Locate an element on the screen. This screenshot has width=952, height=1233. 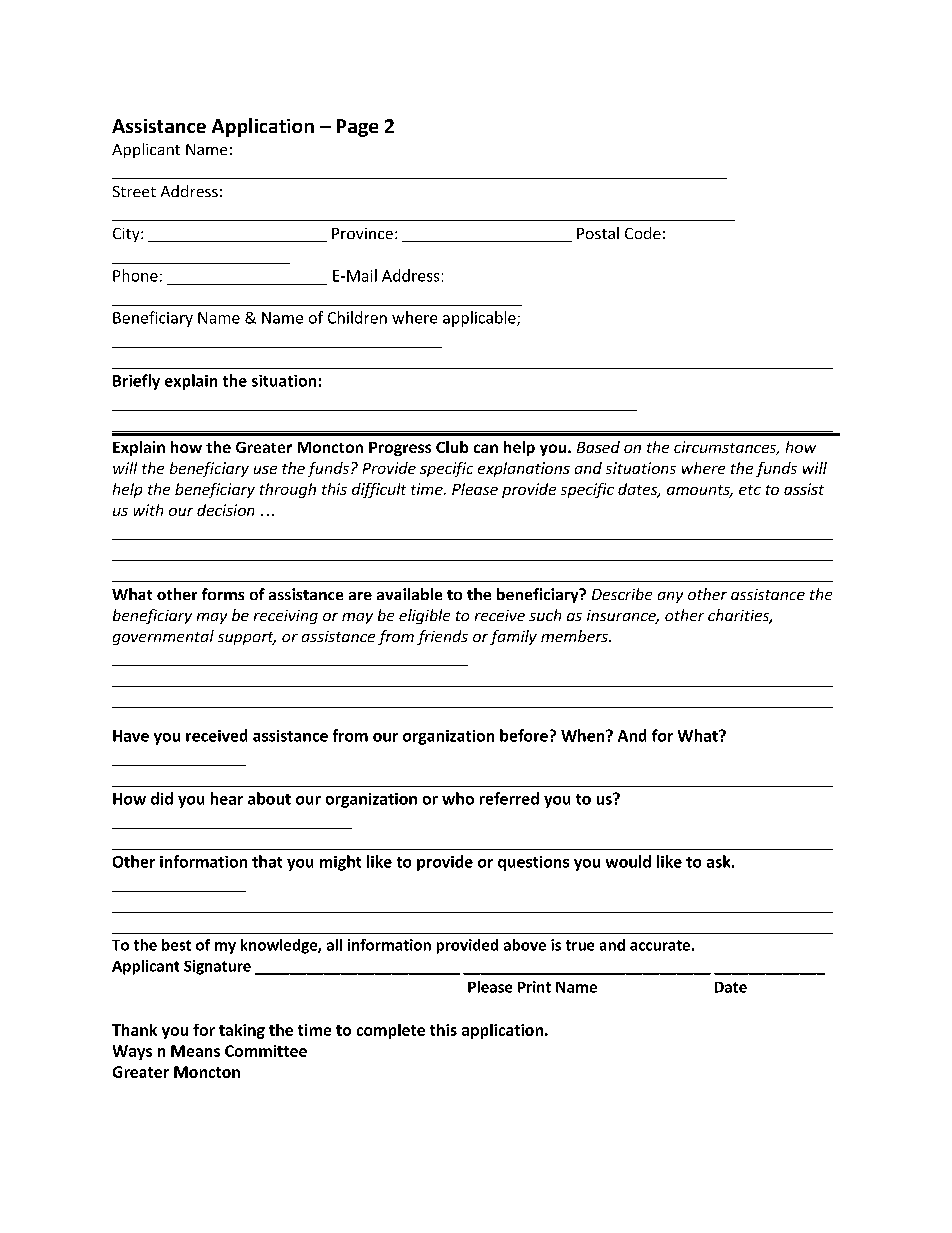
forms is located at coordinates (223, 594).
